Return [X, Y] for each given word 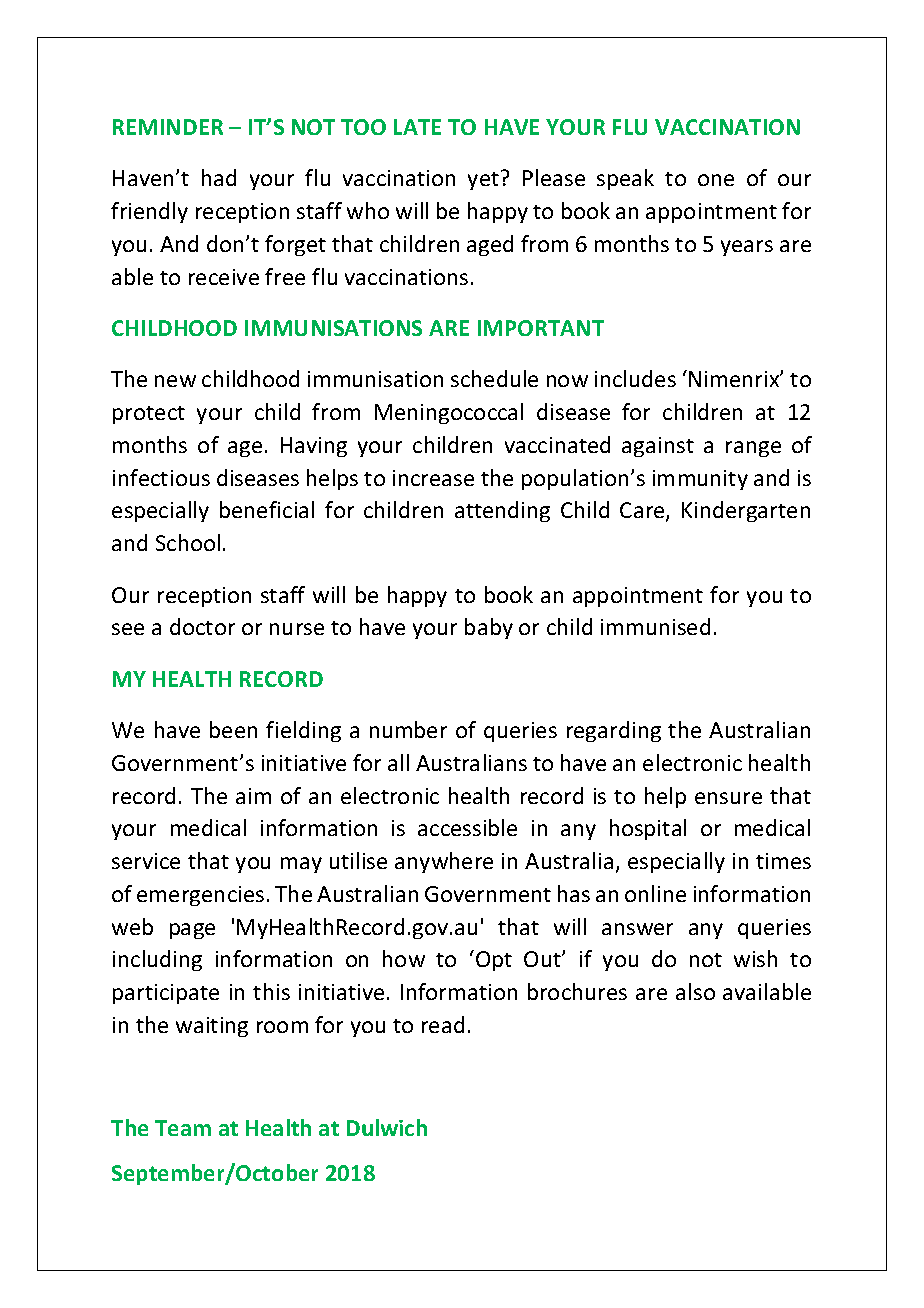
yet [483, 181]
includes [635, 378]
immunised [655, 626]
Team [183, 1128]
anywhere [444, 862]
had [219, 177]
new [175, 381]
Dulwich [387, 1127]
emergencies [200, 896]
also [695, 991]
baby [489, 628]
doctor [202, 626]
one [716, 180]
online [655, 893]
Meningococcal [449, 413]
